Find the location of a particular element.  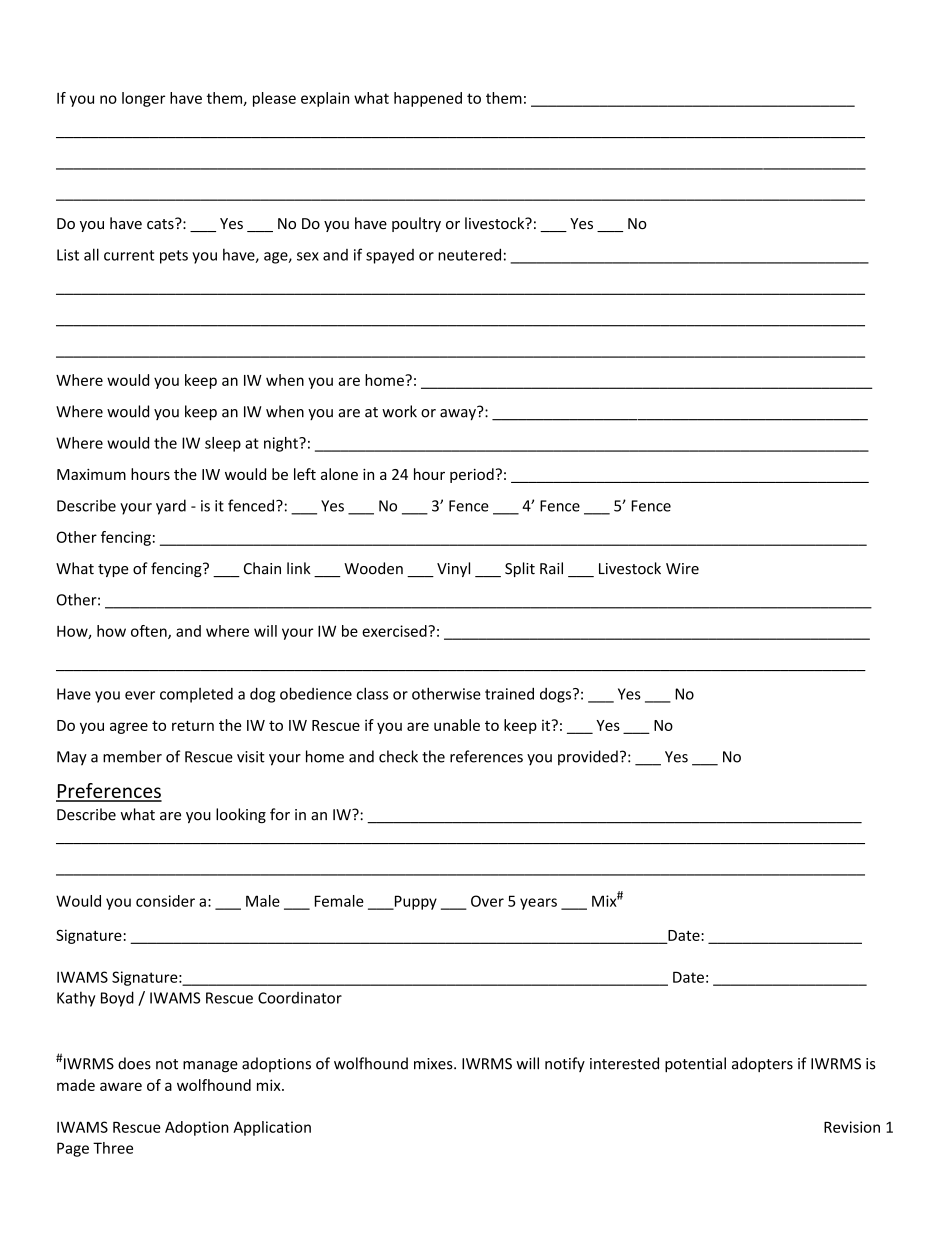

often is located at coordinates (150, 632).
